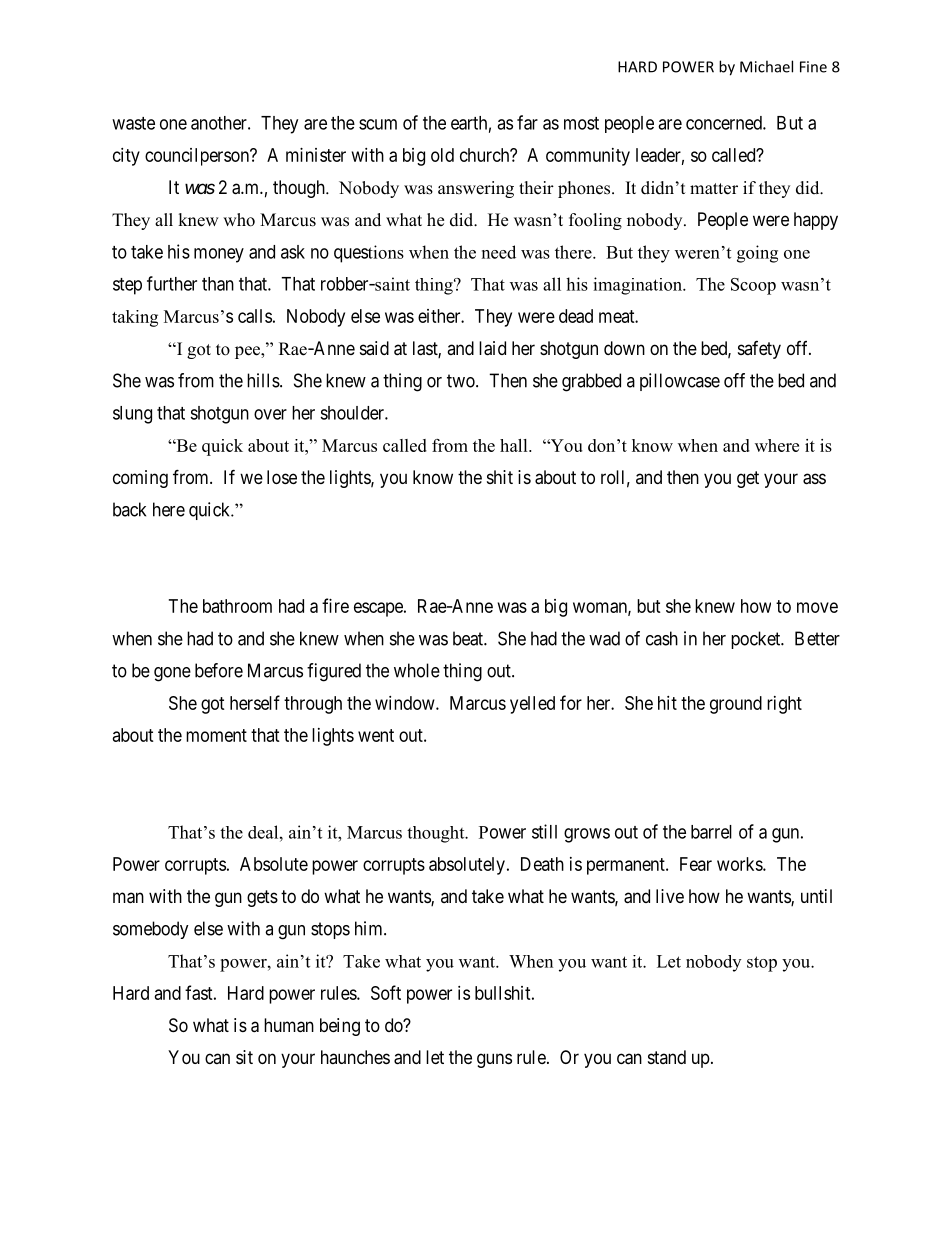 Image resolution: width=952 pixels, height=1233 pixels. Describe the element at coordinates (494, 1060) in the page. I see `guns` at that location.
